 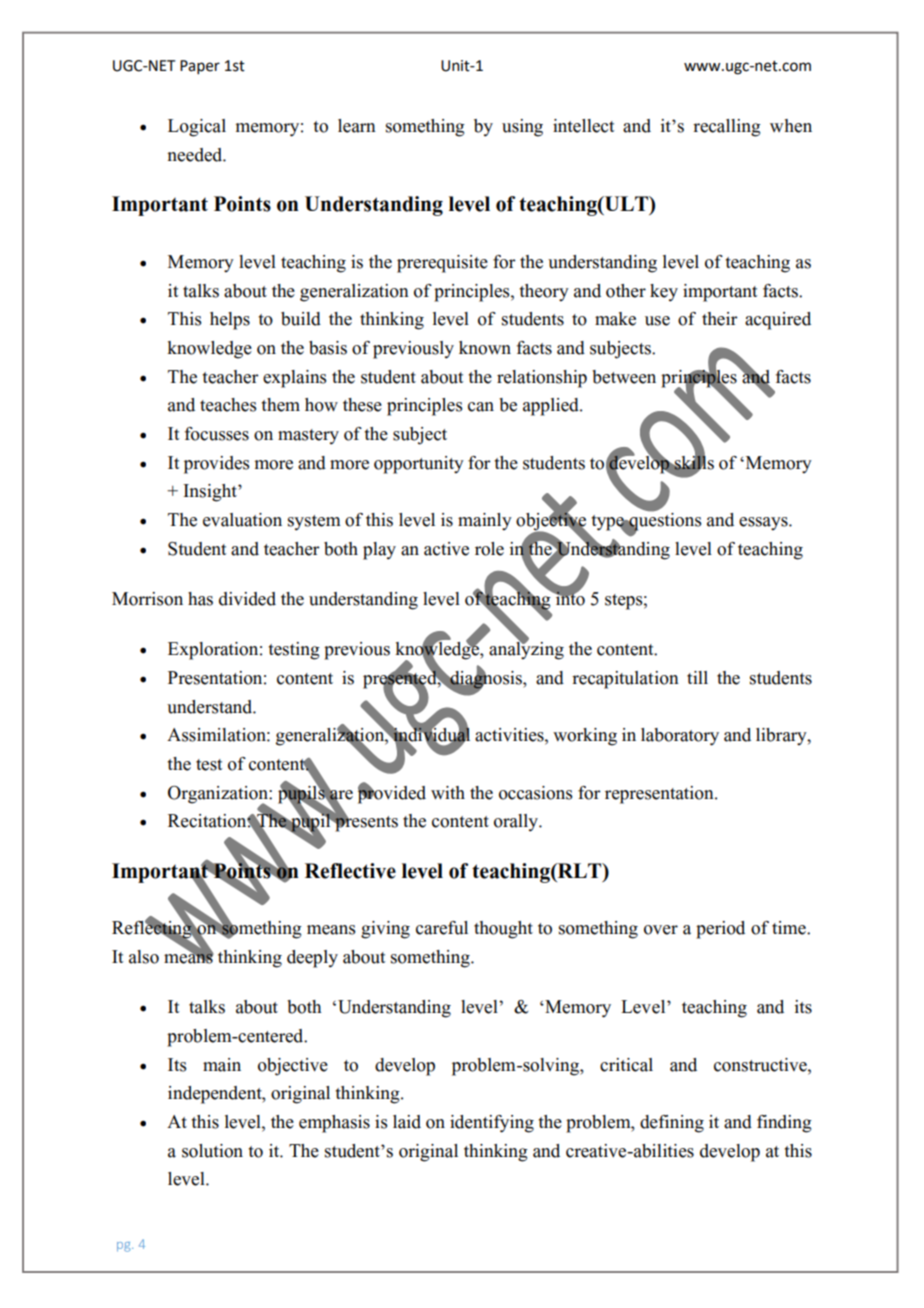 What do you see at coordinates (522, 128) in the page?
I see `using` at bounding box center [522, 128].
